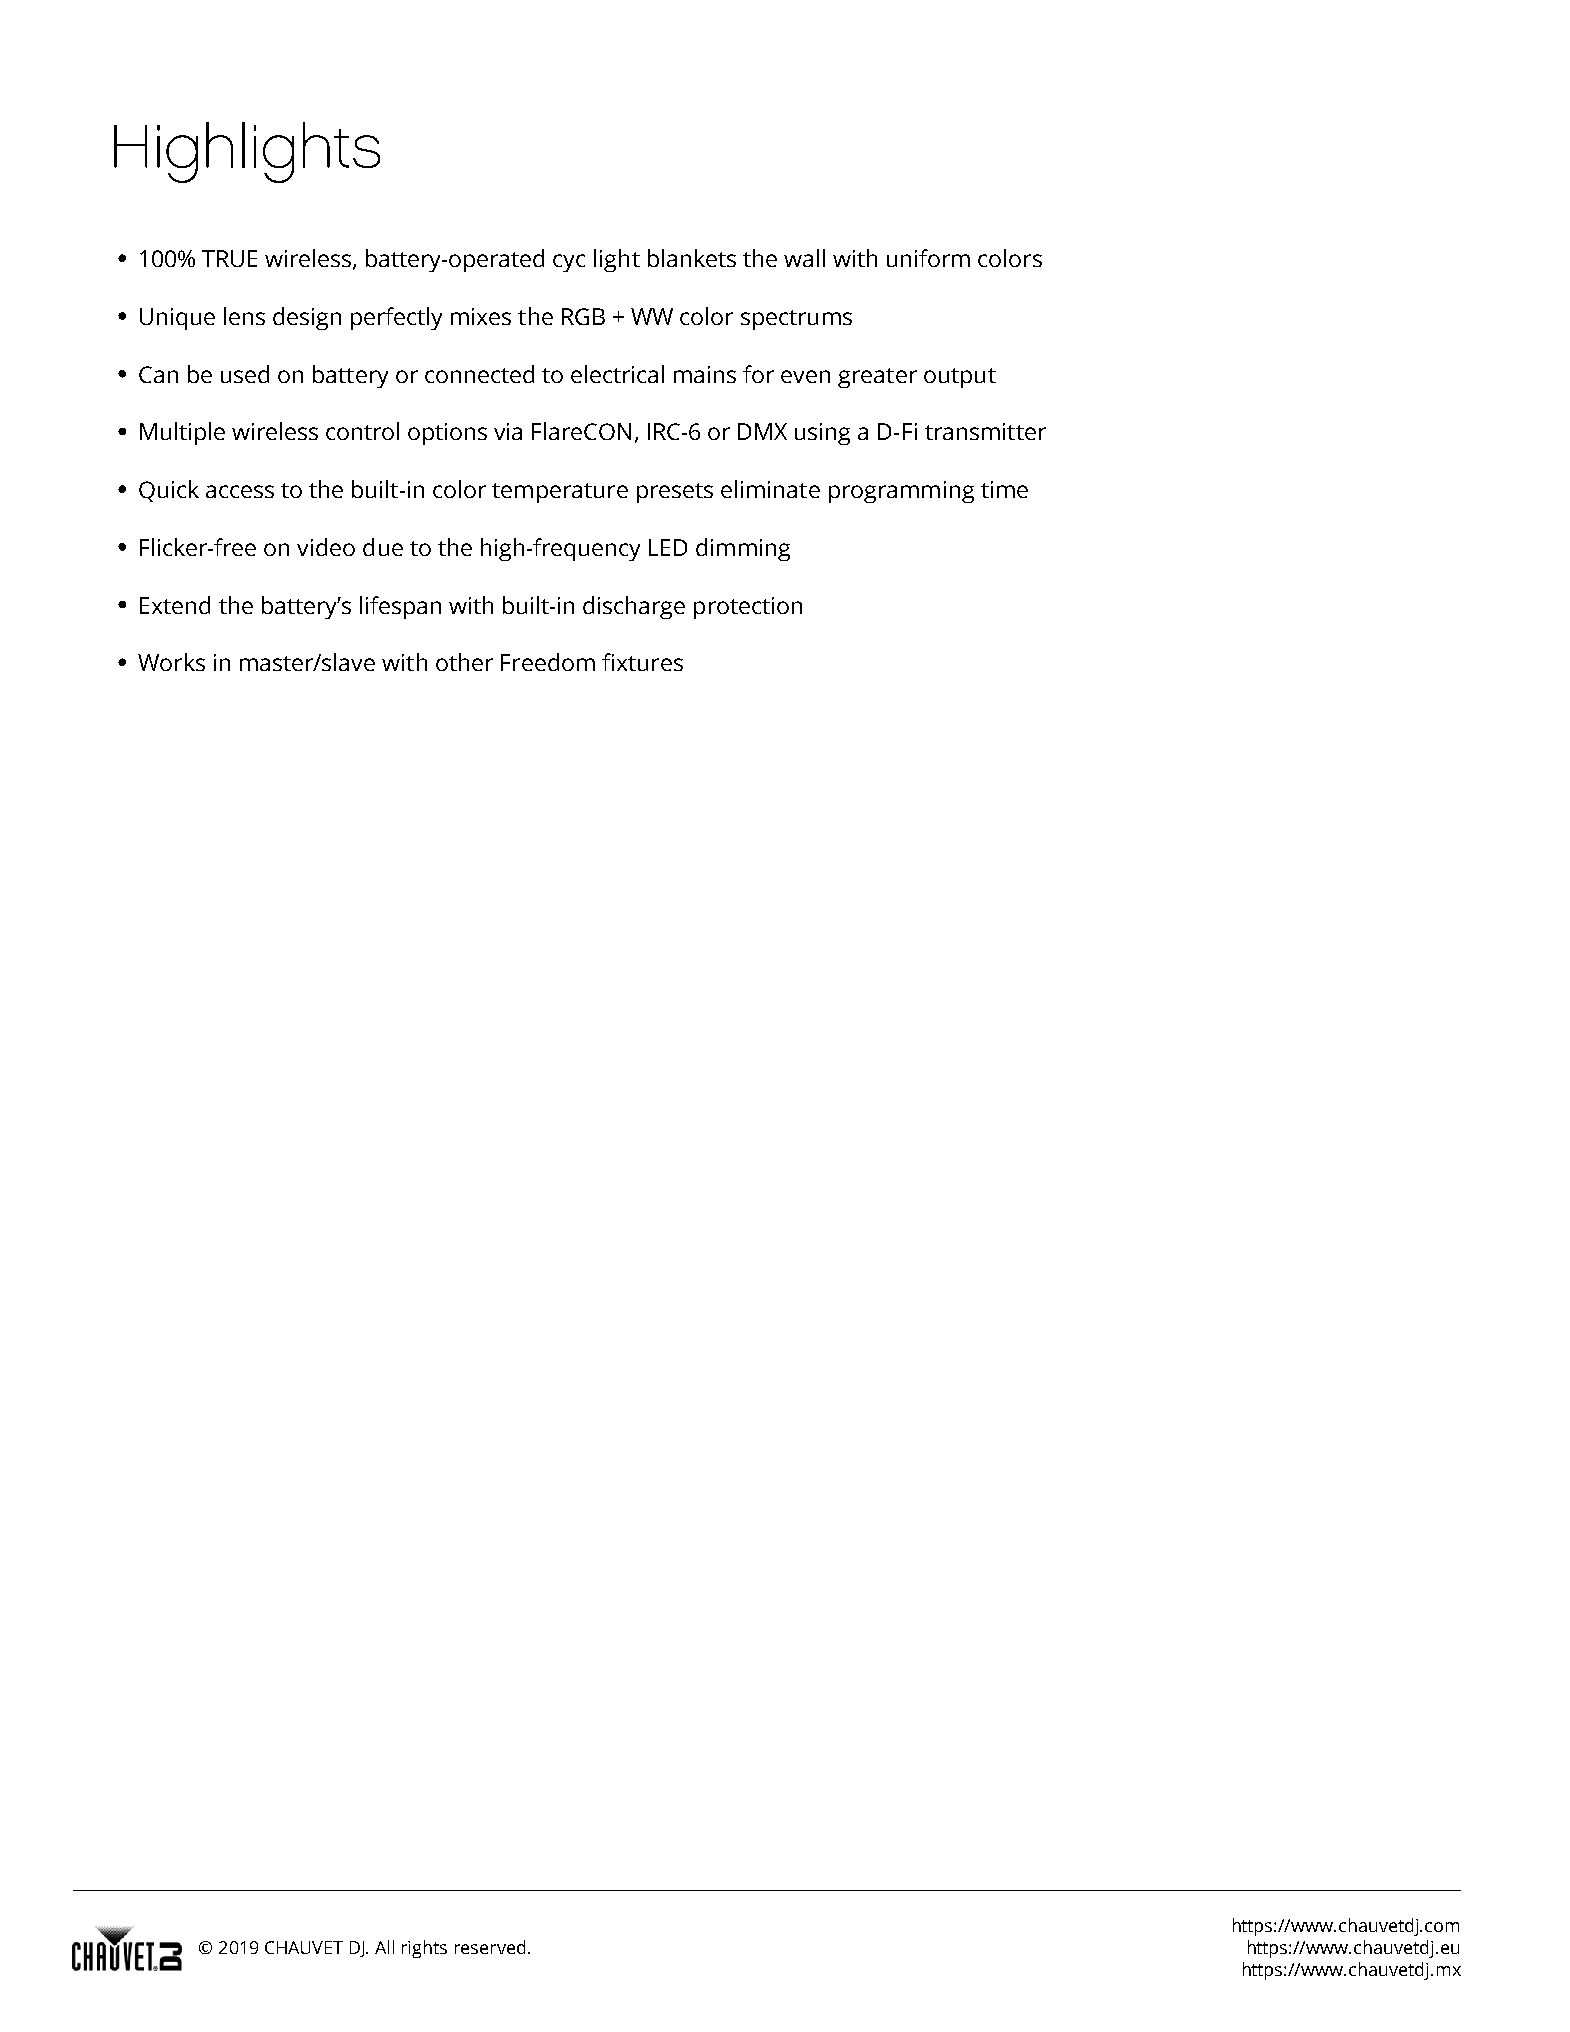  I want to click on fixtures, so click(642, 662).
